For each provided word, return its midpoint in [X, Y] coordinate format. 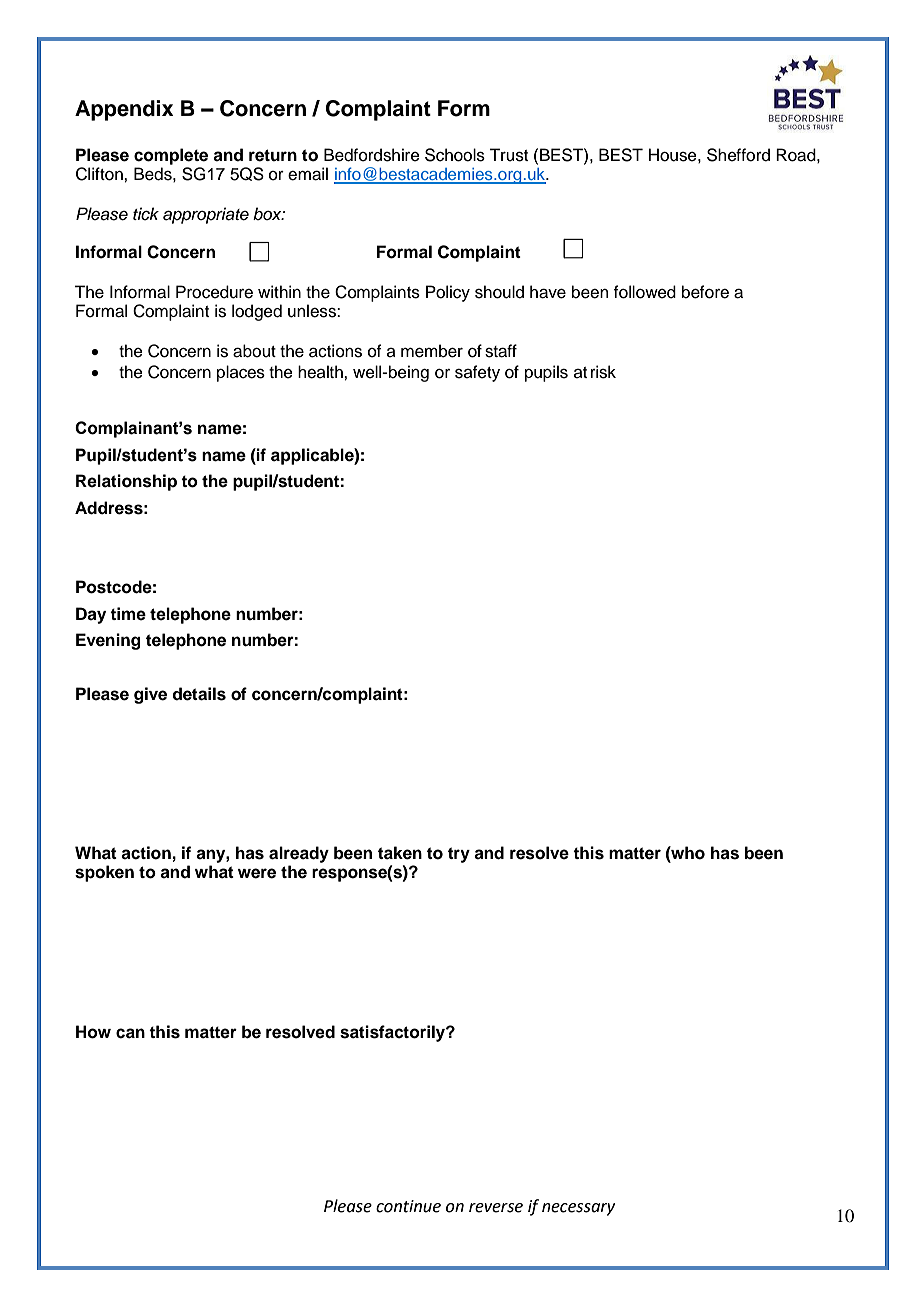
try [459, 855]
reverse [496, 1208]
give [150, 695]
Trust [508, 155]
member [432, 351]
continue [408, 1206]
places [241, 373]
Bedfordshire [372, 155]
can [130, 1033]
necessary [578, 1209]
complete [171, 156]
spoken [104, 873]
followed [645, 292]
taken [400, 853]
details [199, 694]
